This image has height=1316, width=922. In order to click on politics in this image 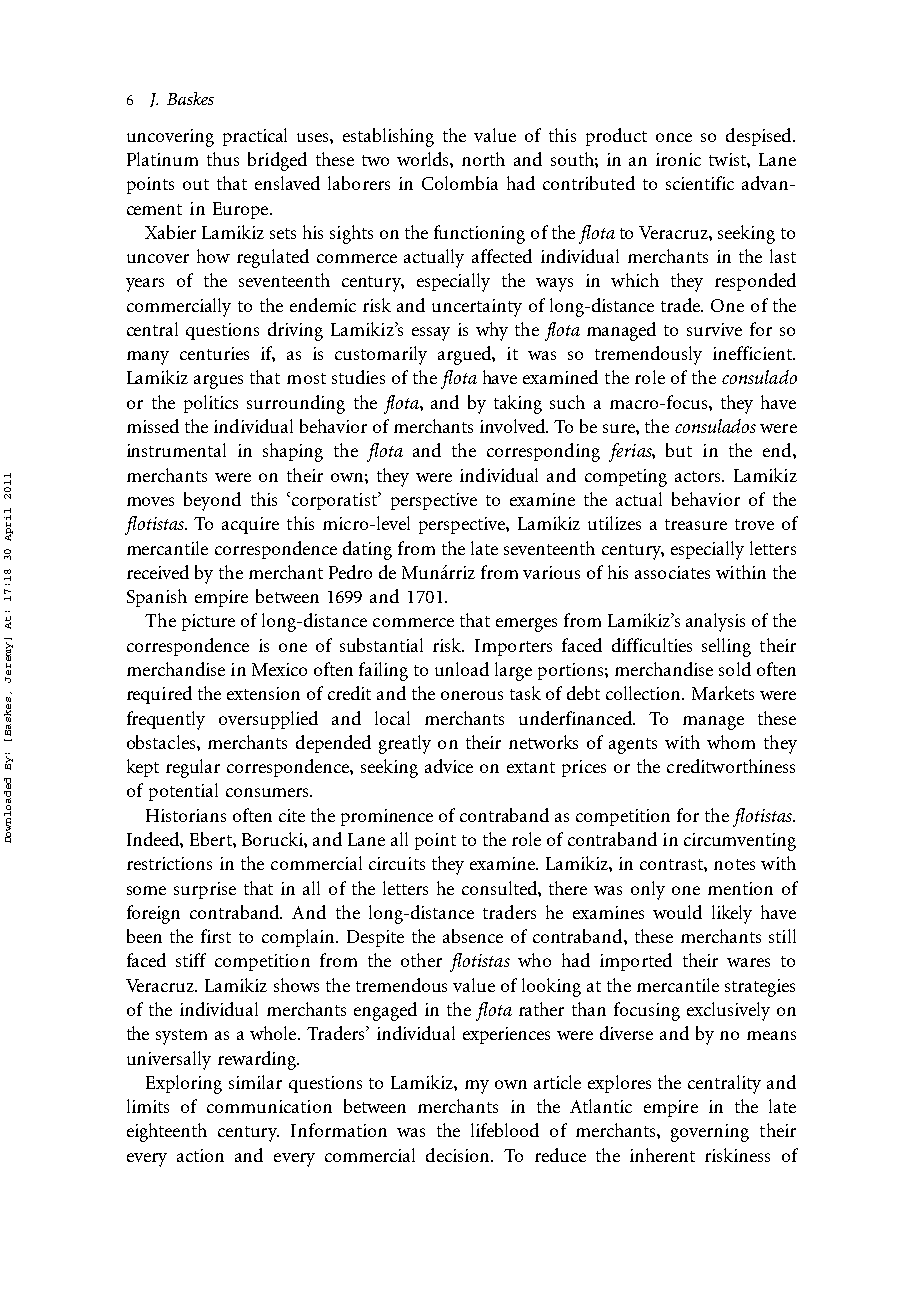, I will do `click(211, 404)`.
